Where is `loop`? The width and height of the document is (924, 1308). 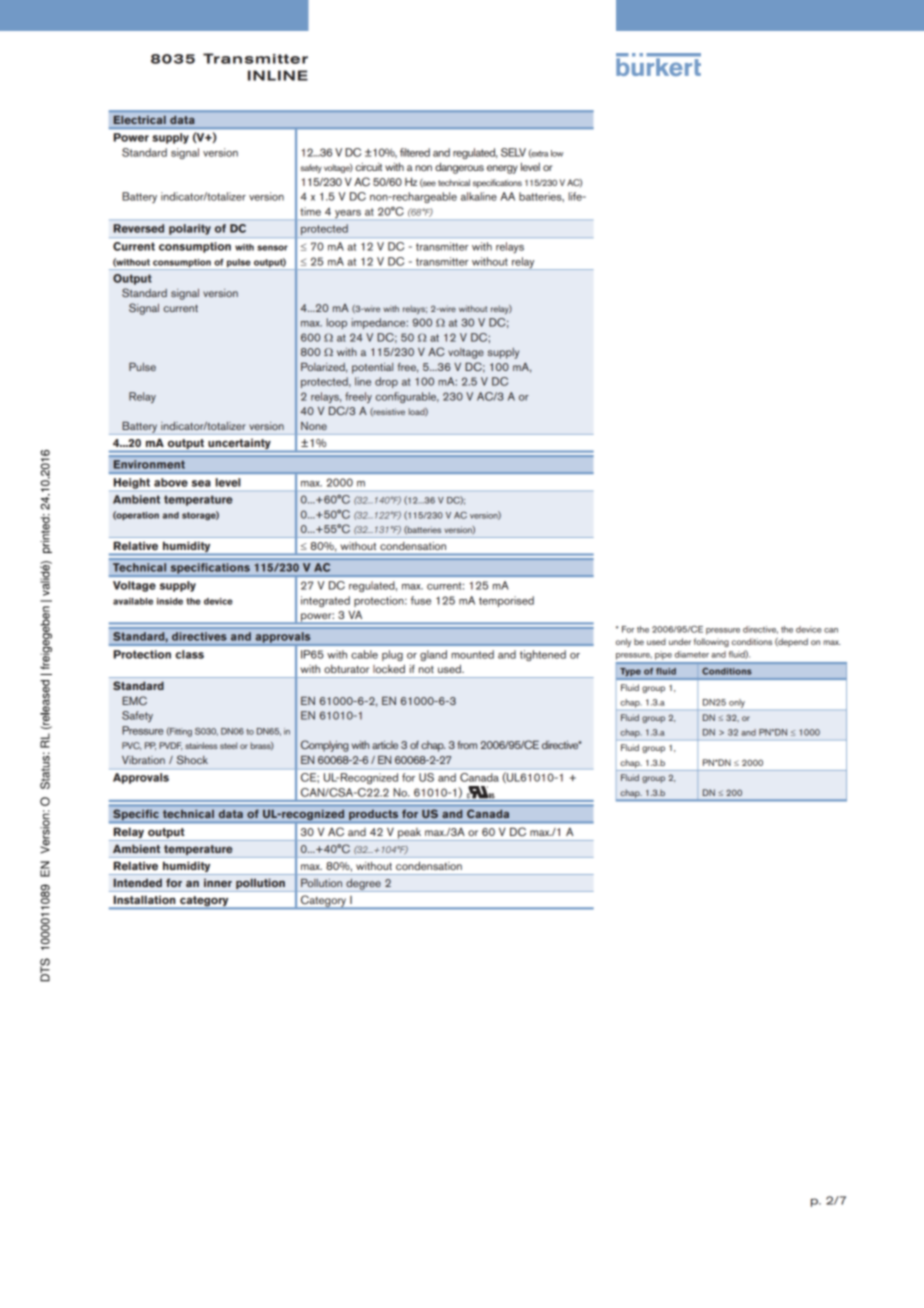 loop is located at coordinates (336, 323).
